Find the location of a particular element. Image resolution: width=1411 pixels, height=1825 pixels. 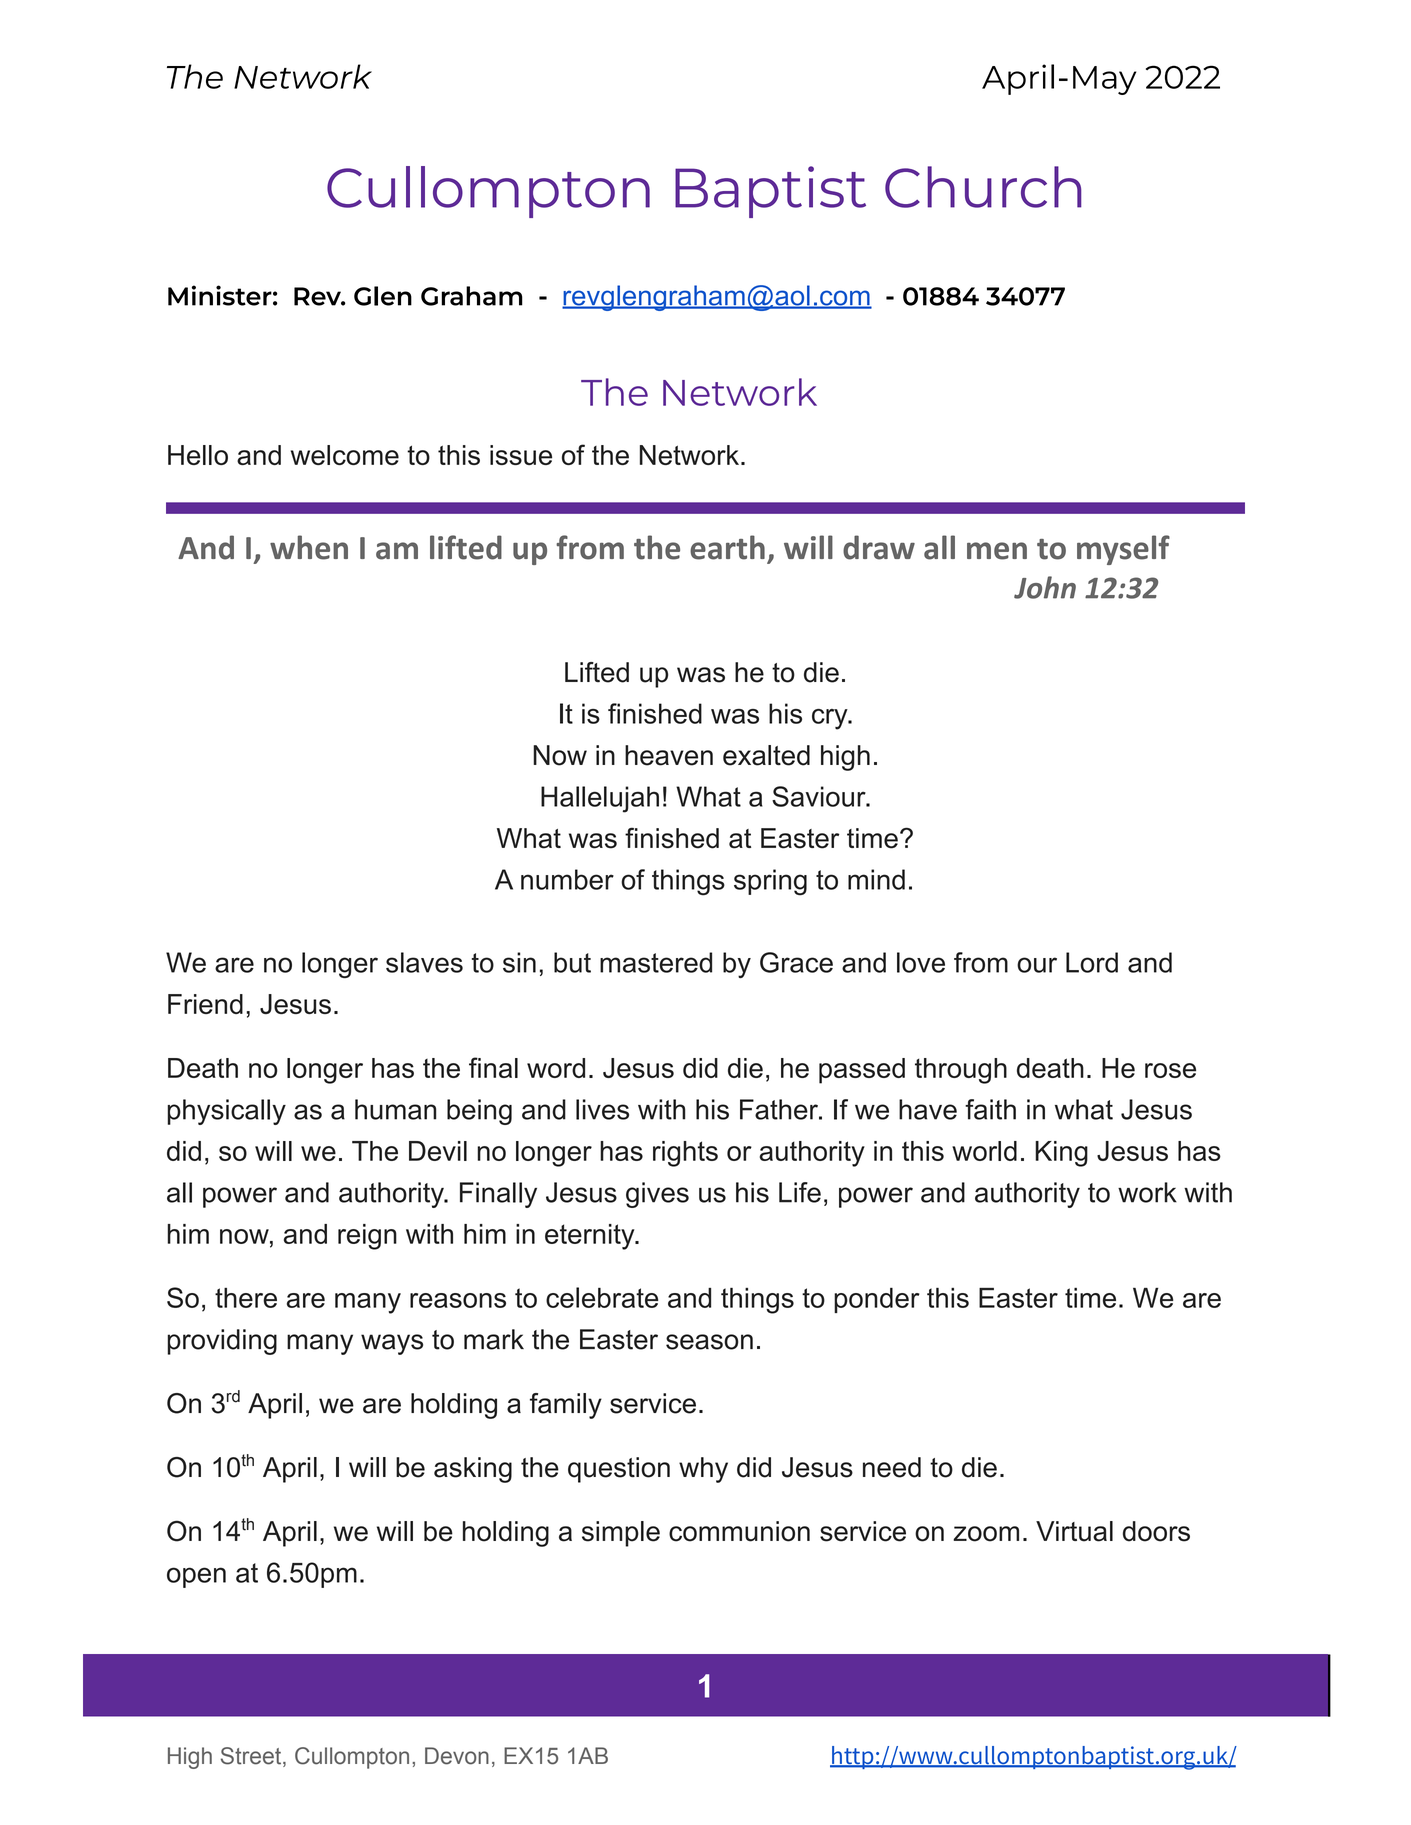

reign is located at coordinates (367, 1237).
